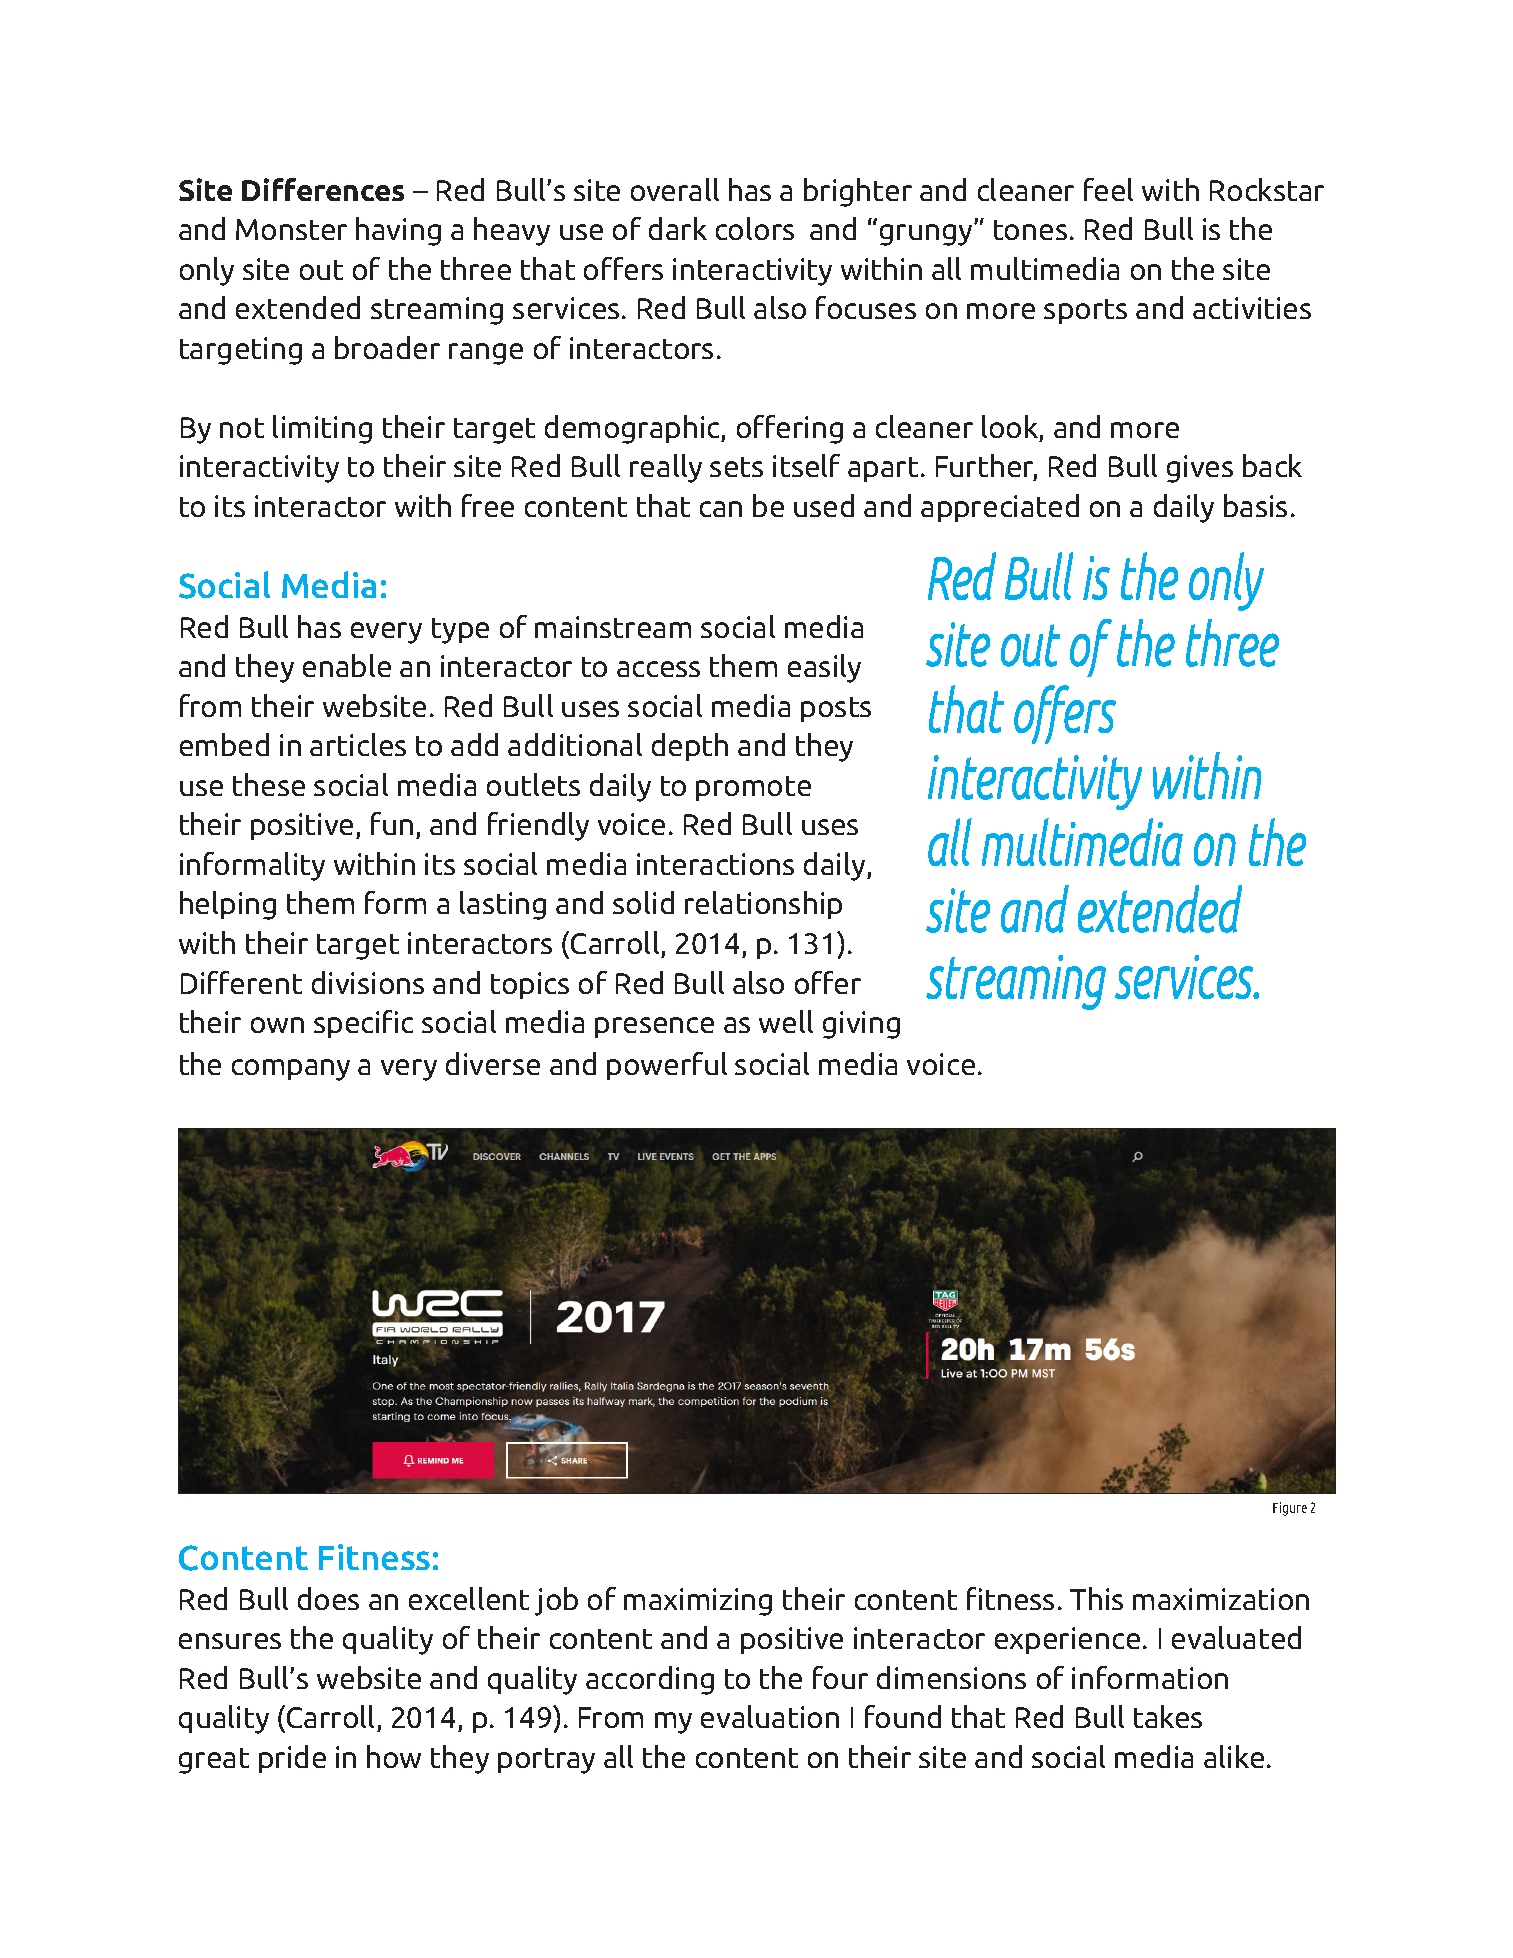 The height and width of the screenshot is (1958, 1513). What do you see at coordinates (755, 228) in the screenshot?
I see `colors` at bounding box center [755, 228].
